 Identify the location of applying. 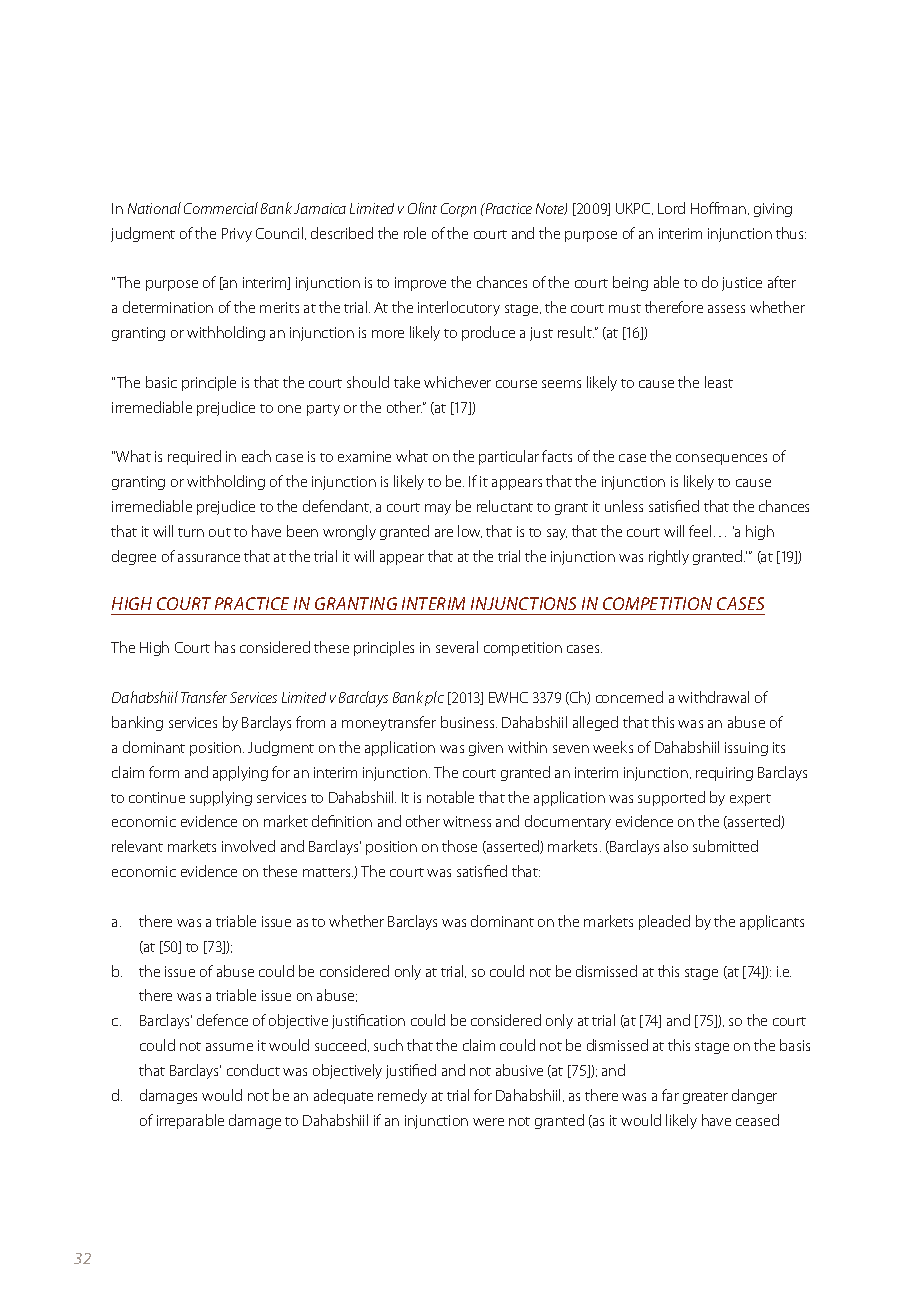
(240, 773).
